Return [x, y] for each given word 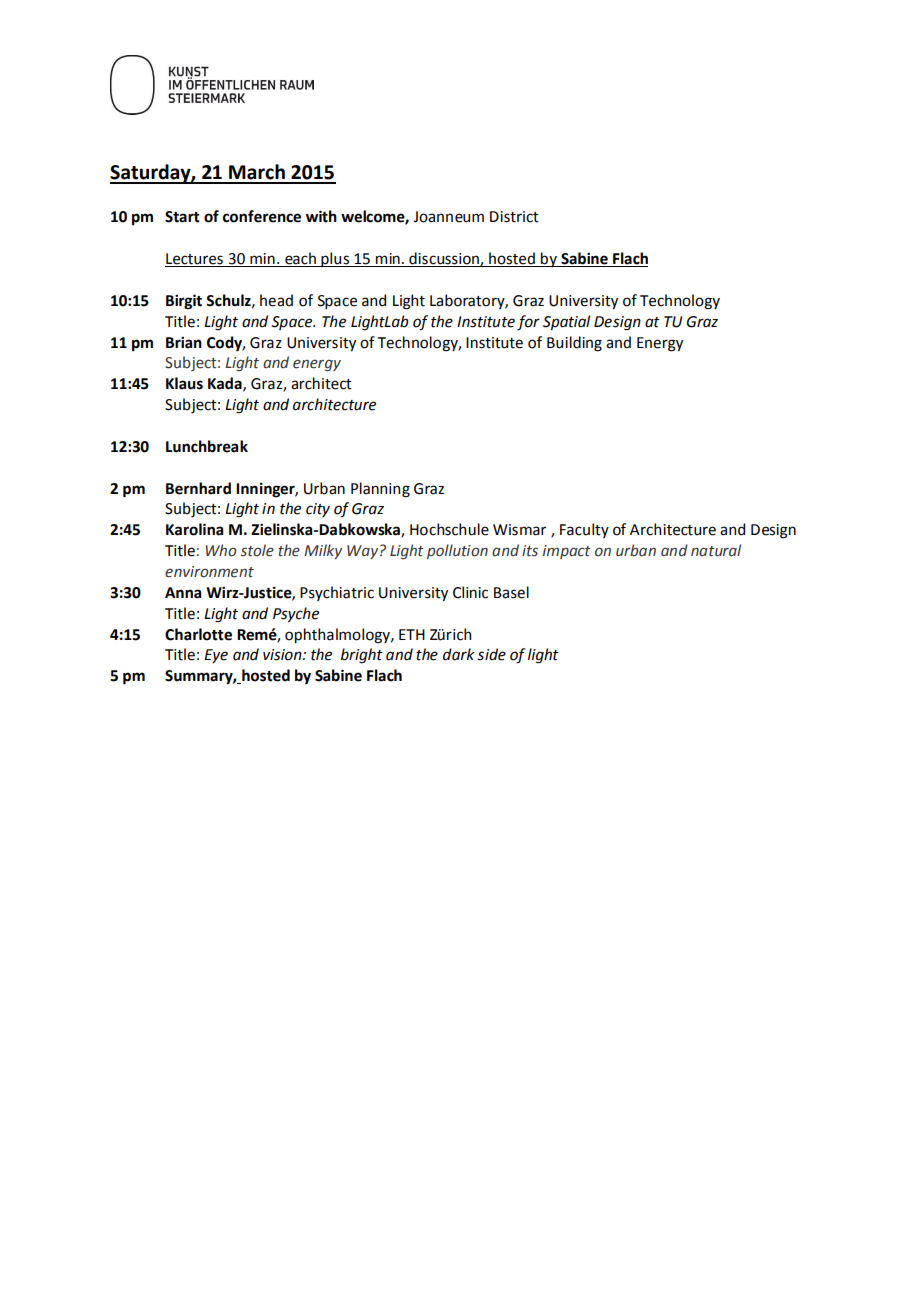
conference [262, 216]
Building [574, 344]
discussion [444, 259]
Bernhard [198, 488]
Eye [216, 656]
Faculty [584, 530]
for [528, 323]
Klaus [184, 383]
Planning [380, 490]
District [514, 217]
